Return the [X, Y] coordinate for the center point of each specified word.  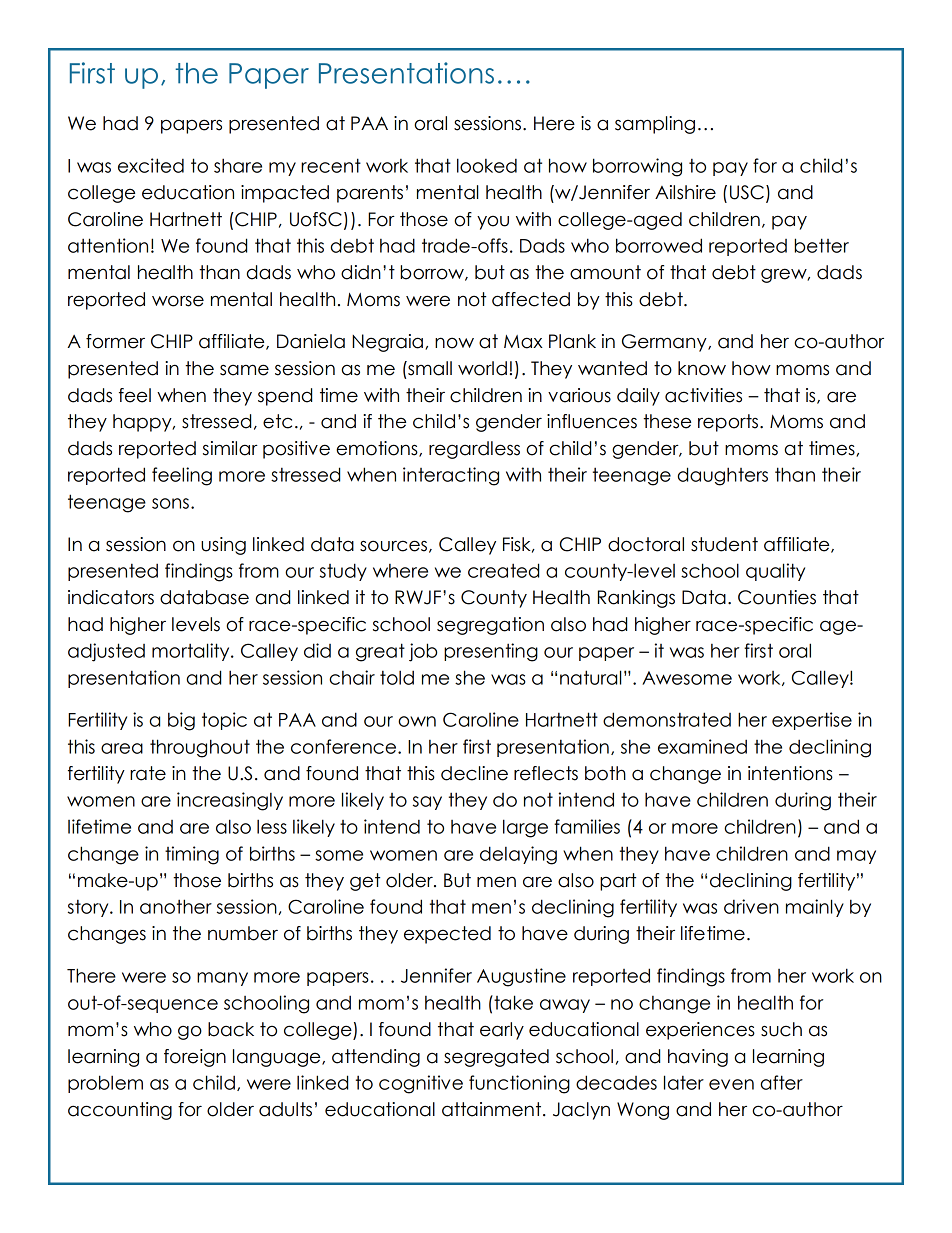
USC [747, 192]
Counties [777, 597]
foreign [195, 1058]
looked [487, 165]
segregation [490, 626]
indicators [111, 597]
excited [151, 165]
